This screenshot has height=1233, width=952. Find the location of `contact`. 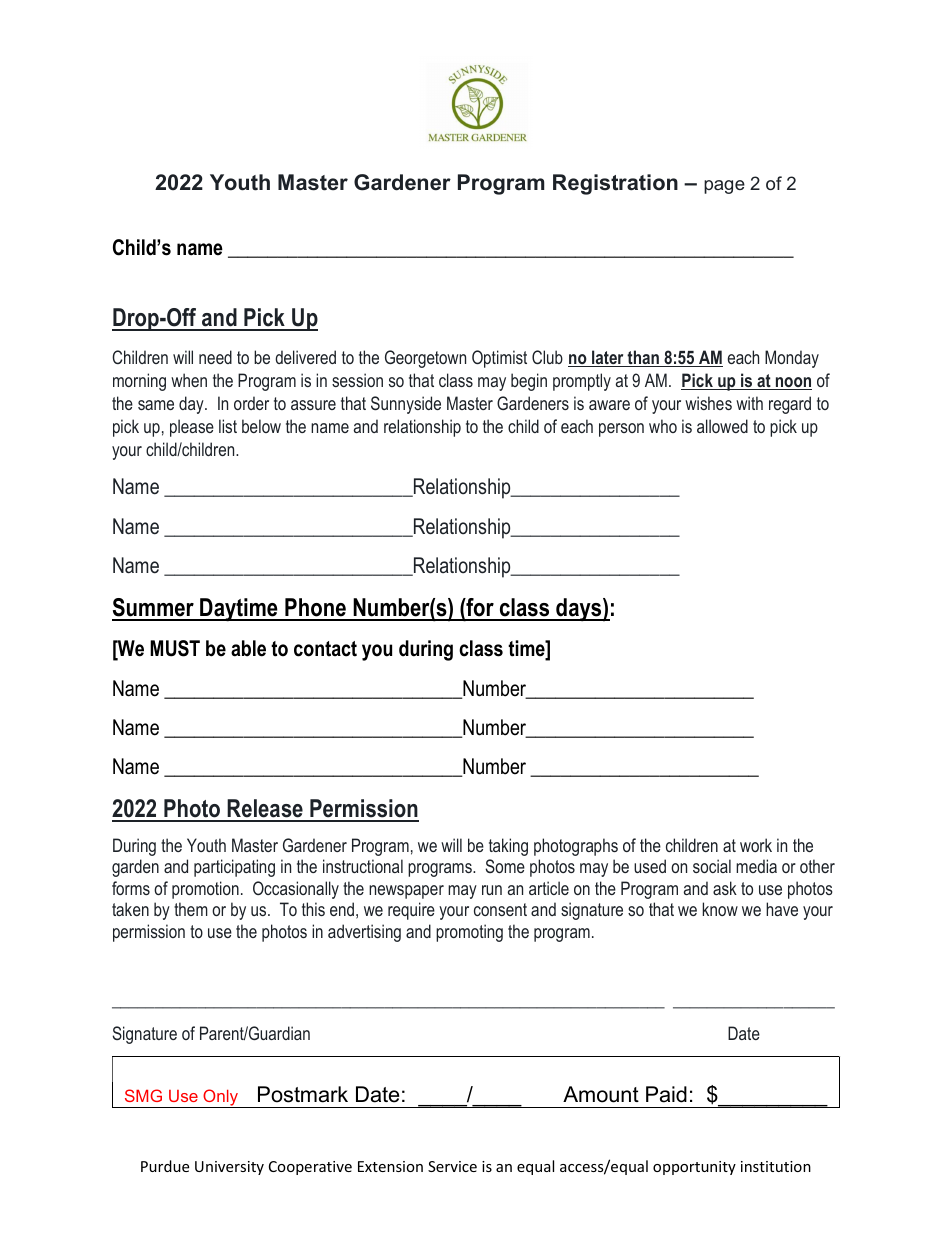

contact is located at coordinates (325, 649).
